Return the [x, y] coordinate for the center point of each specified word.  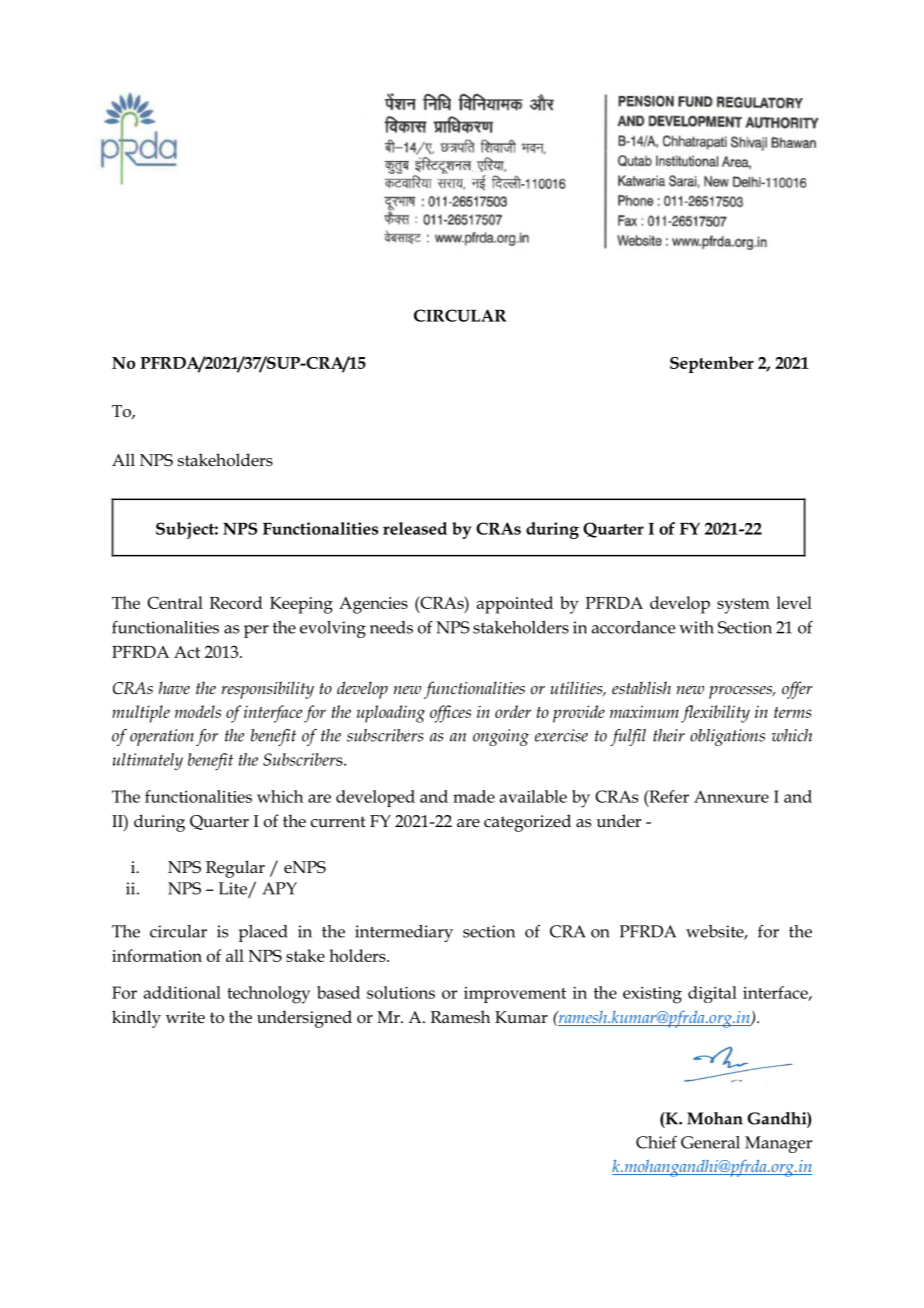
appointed [515, 605]
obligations [727, 737]
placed [263, 933]
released [415, 528]
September [712, 364]
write [185, 1017]
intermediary [404, 933]
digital [712, 994]
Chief [656, 1142]
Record [236, 602]
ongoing [501, 737]
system [743, 606]
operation [162, 737]
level [794, 602]
